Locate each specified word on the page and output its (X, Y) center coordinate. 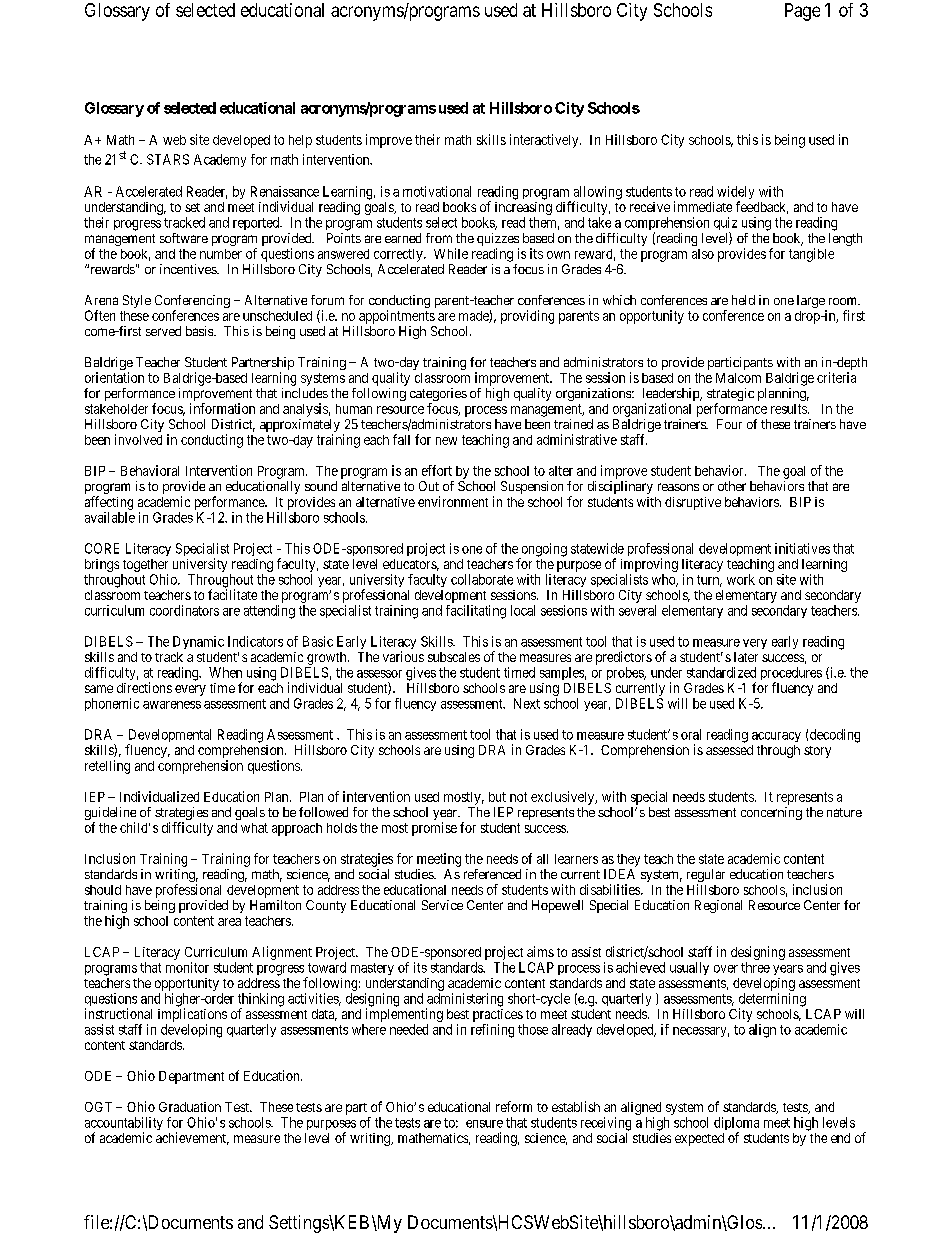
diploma (736, 1125)
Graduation (190, 1107)
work (741, 579)
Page (802, 12)
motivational (437, 191)
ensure (484, 1124)
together (145, 565)
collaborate (482, 579)
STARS (168, 159)
